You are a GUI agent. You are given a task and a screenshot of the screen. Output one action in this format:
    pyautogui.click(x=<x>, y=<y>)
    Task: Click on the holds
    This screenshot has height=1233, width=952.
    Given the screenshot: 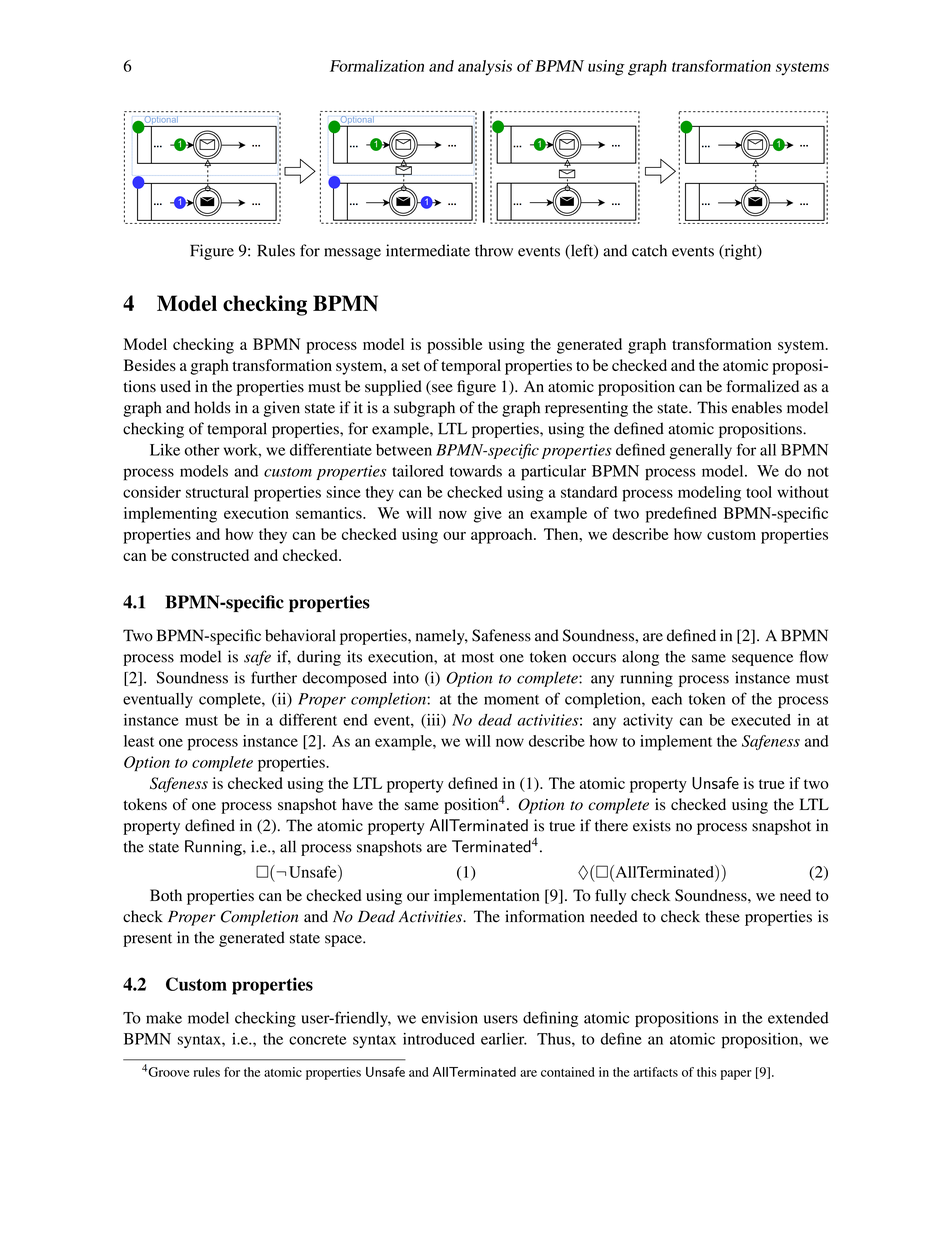 What is the action you would take?
    pyautogui.click(x=212, y=407)
